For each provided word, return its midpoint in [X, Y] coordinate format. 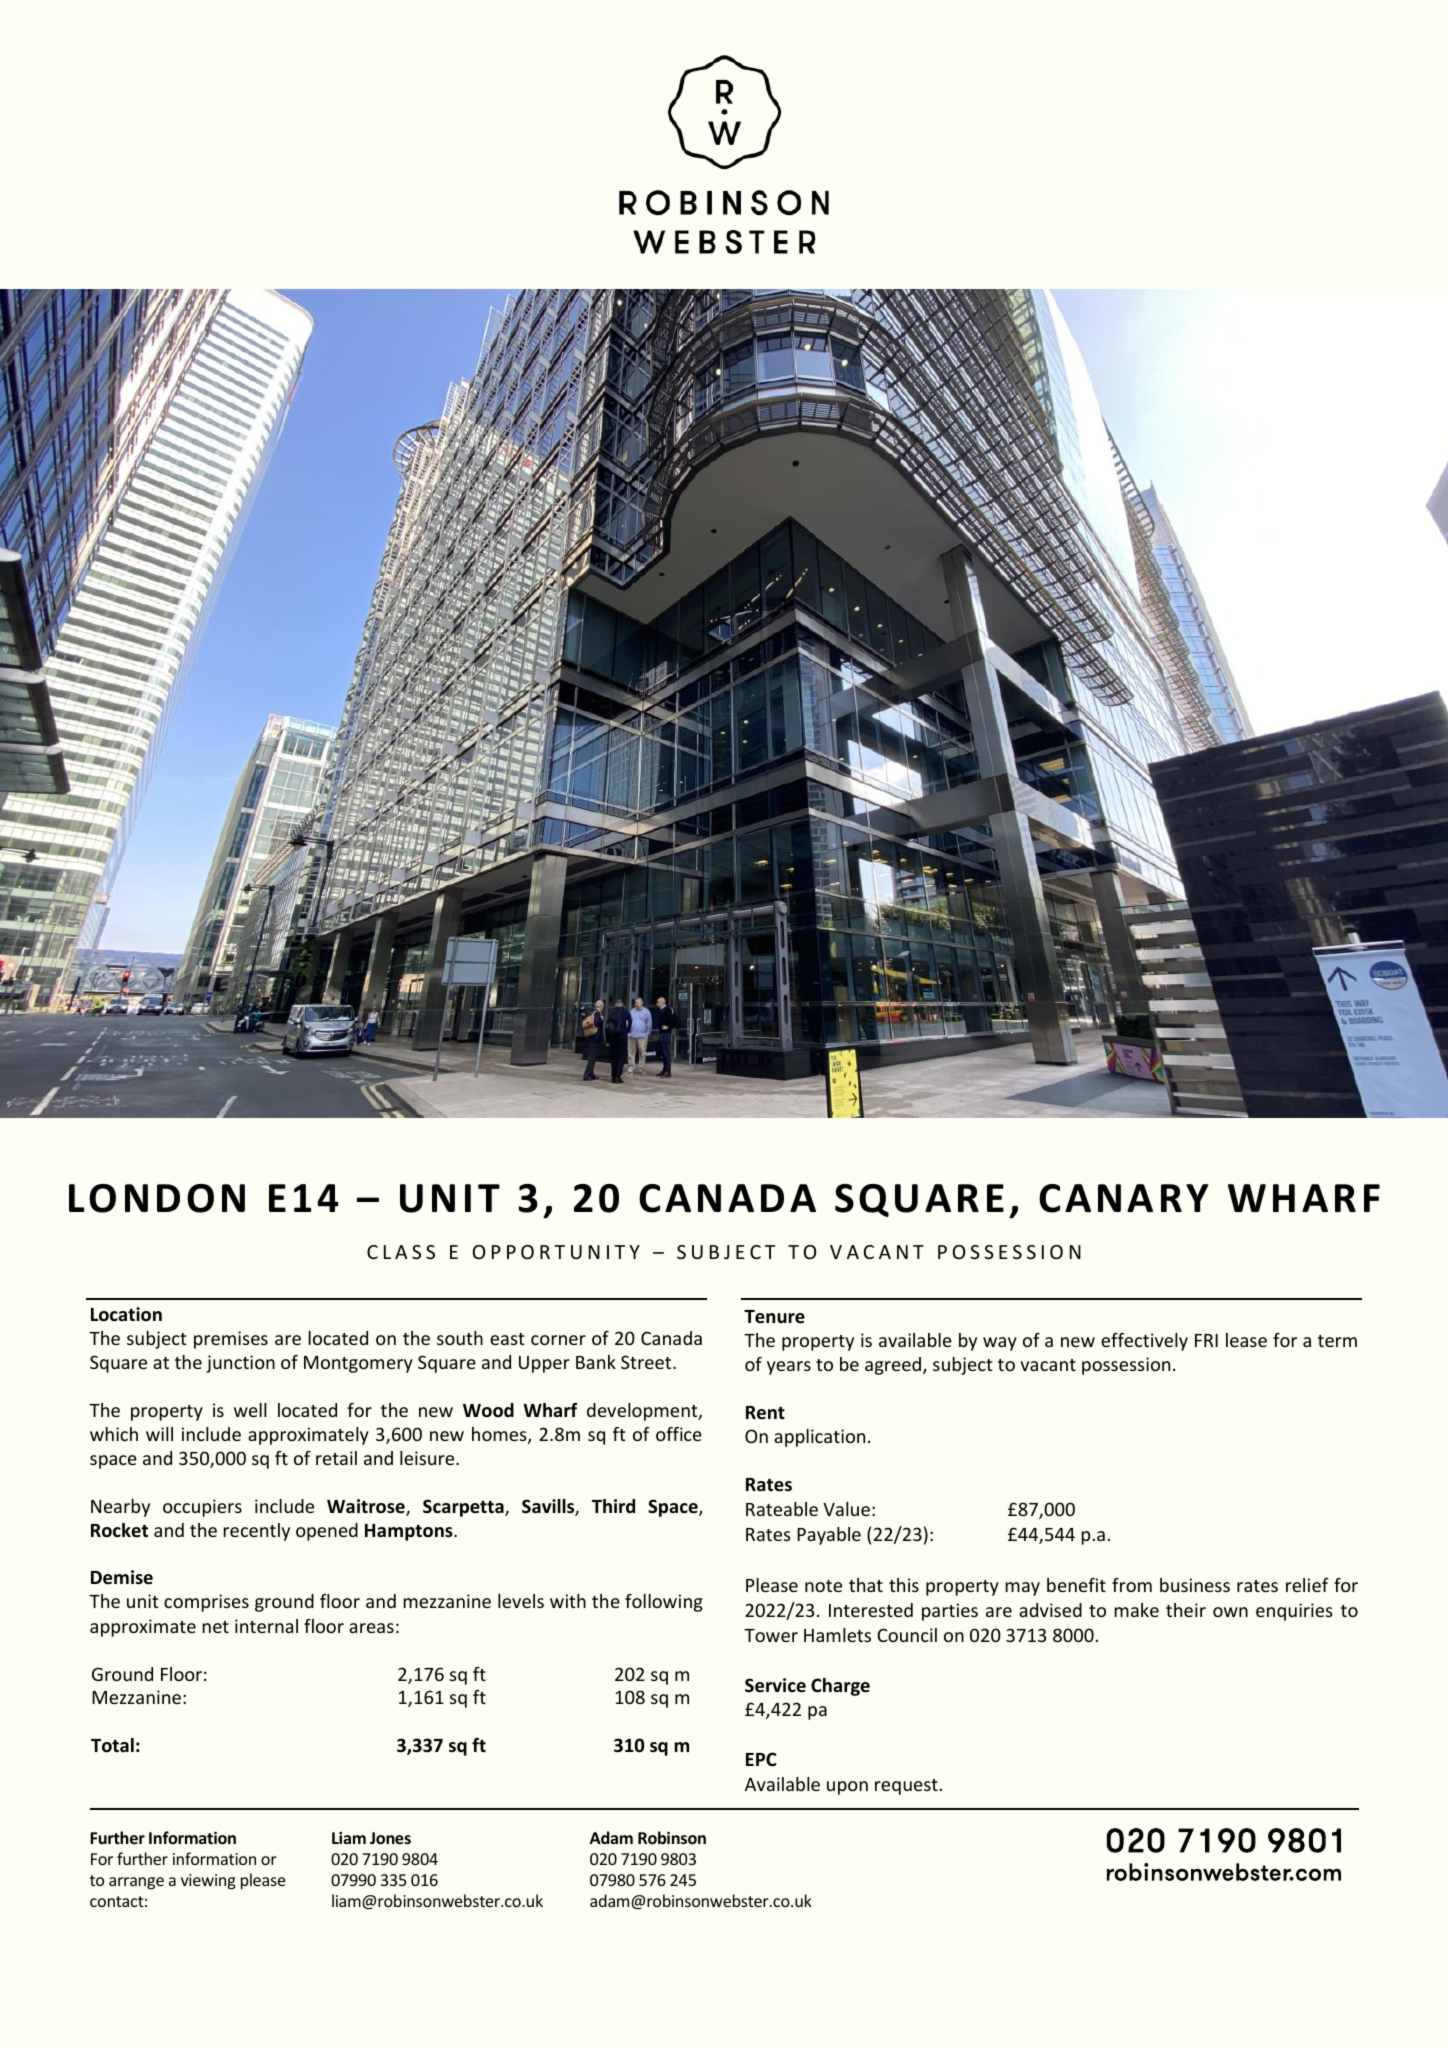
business [1195, 1585]
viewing [208, 1882]
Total [112, 1745]
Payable [829, 1536]
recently [256, 1532]
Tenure [774, 1317]
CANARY [1123, 1198]
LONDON [157, 1198]
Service [775, 1685]
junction [240, 1364]
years [789, 1368]
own [1230, 1612]
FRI [1206, 1340]
